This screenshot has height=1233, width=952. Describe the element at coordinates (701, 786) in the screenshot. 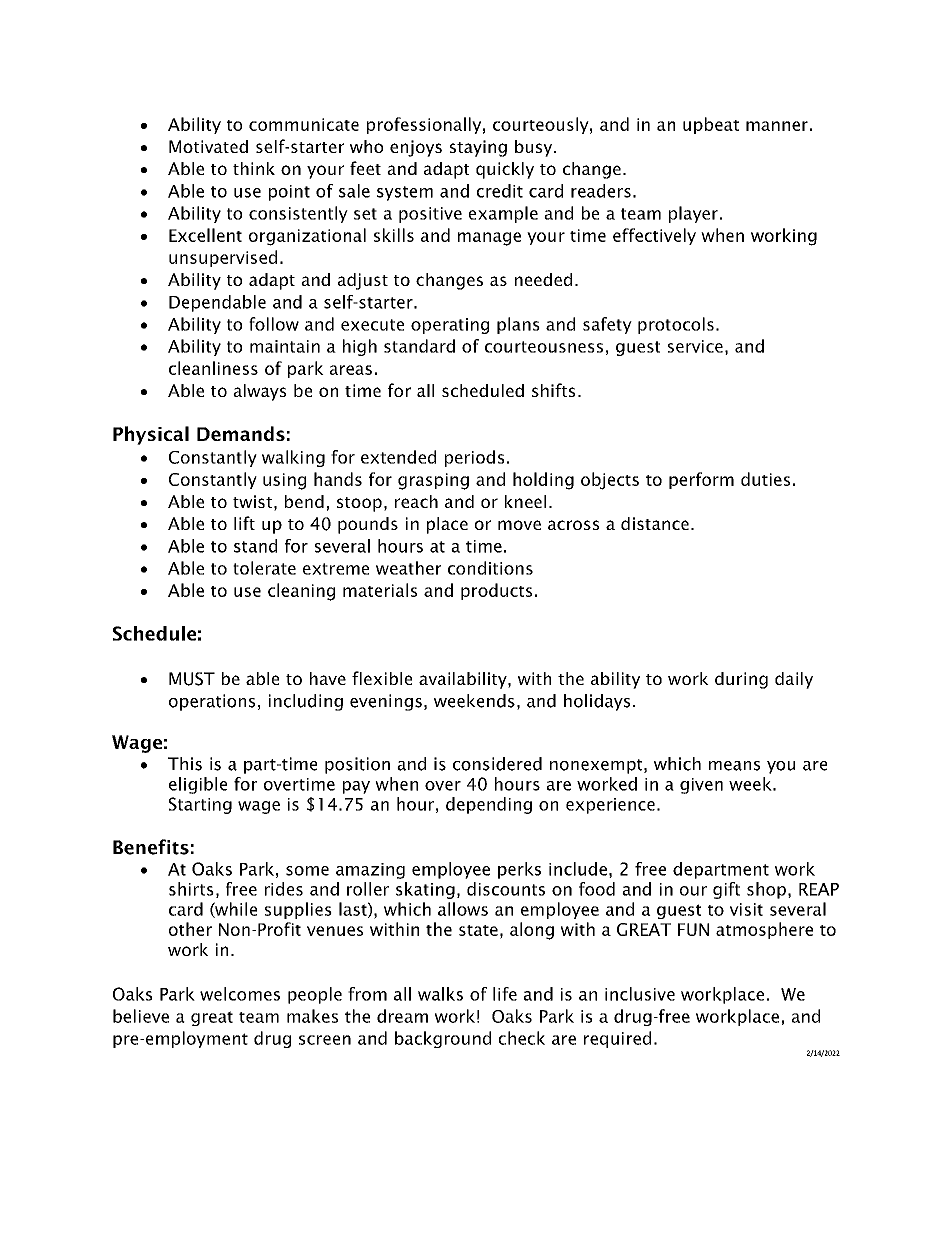

I see `given` at that location.
